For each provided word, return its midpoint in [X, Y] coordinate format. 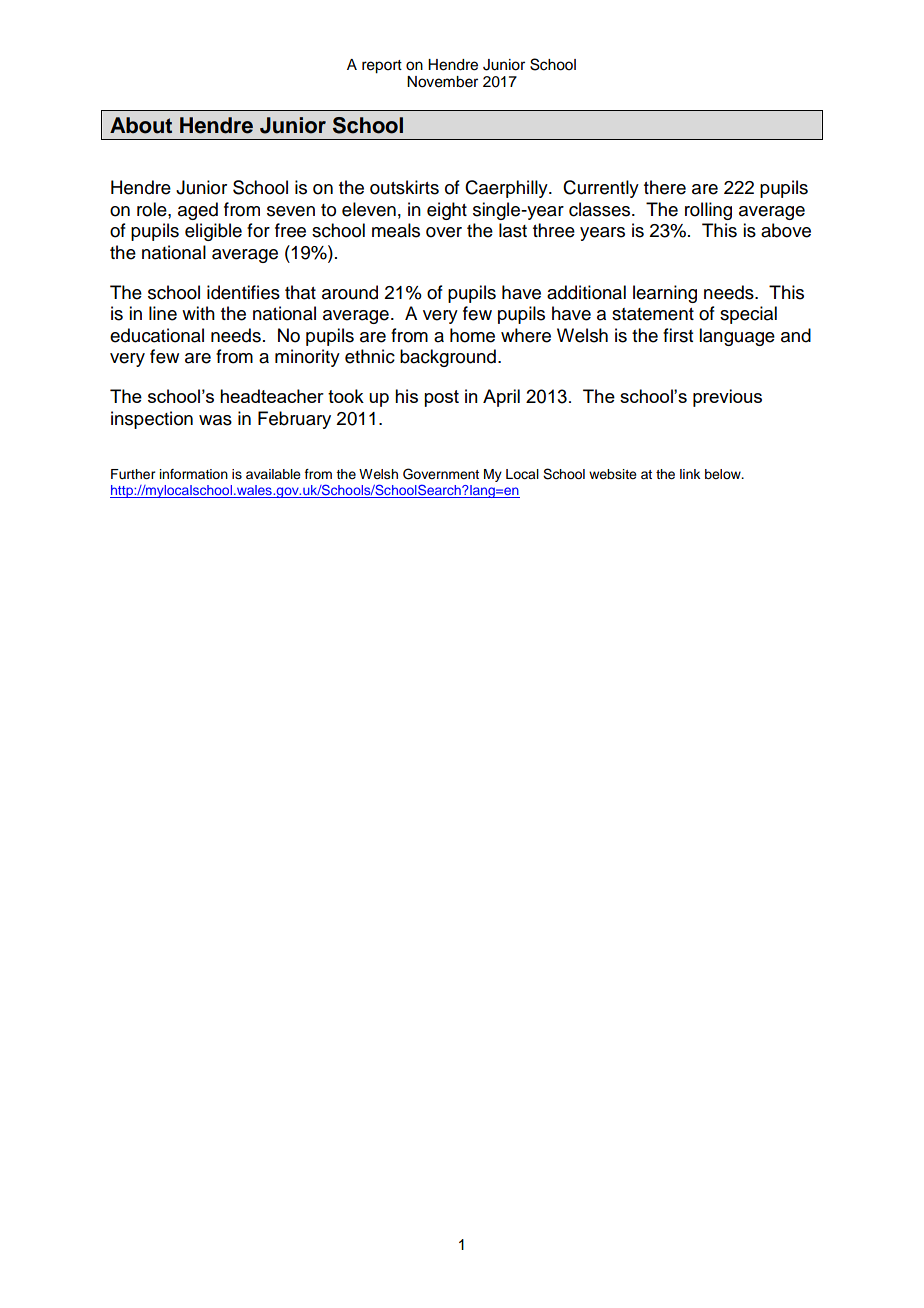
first [678, 335]
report [382, 67]
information [194, 474]
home [472, 335]
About [141, 125]
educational [157, 335]
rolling [708, 211]
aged [198, 211]
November [442, 82]
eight [447, 211]
